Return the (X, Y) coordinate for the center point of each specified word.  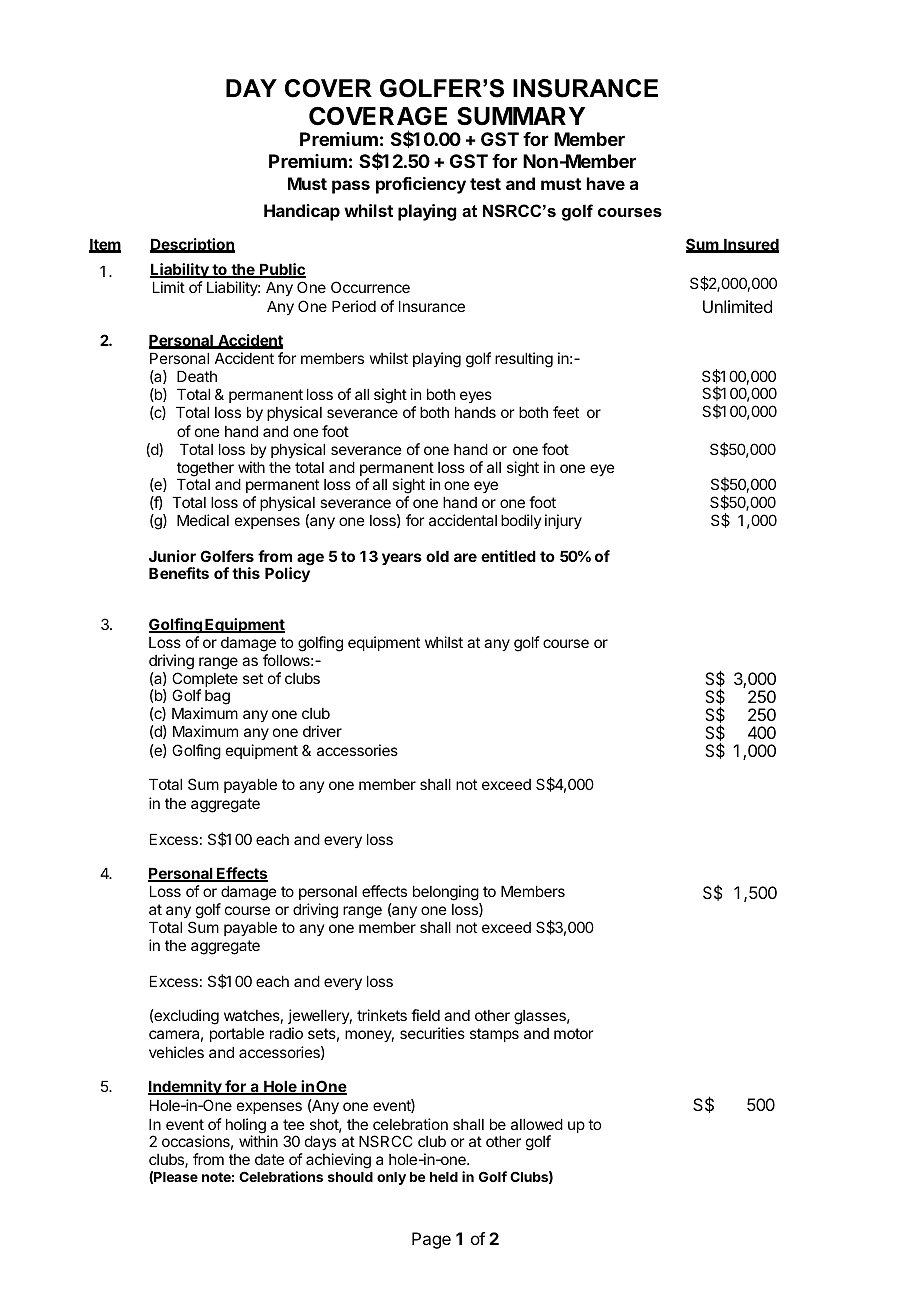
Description (192, 245)
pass (351, 187)
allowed (537, 1124)
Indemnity (186, 1087)
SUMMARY (521, 116)
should (350, 1177)
